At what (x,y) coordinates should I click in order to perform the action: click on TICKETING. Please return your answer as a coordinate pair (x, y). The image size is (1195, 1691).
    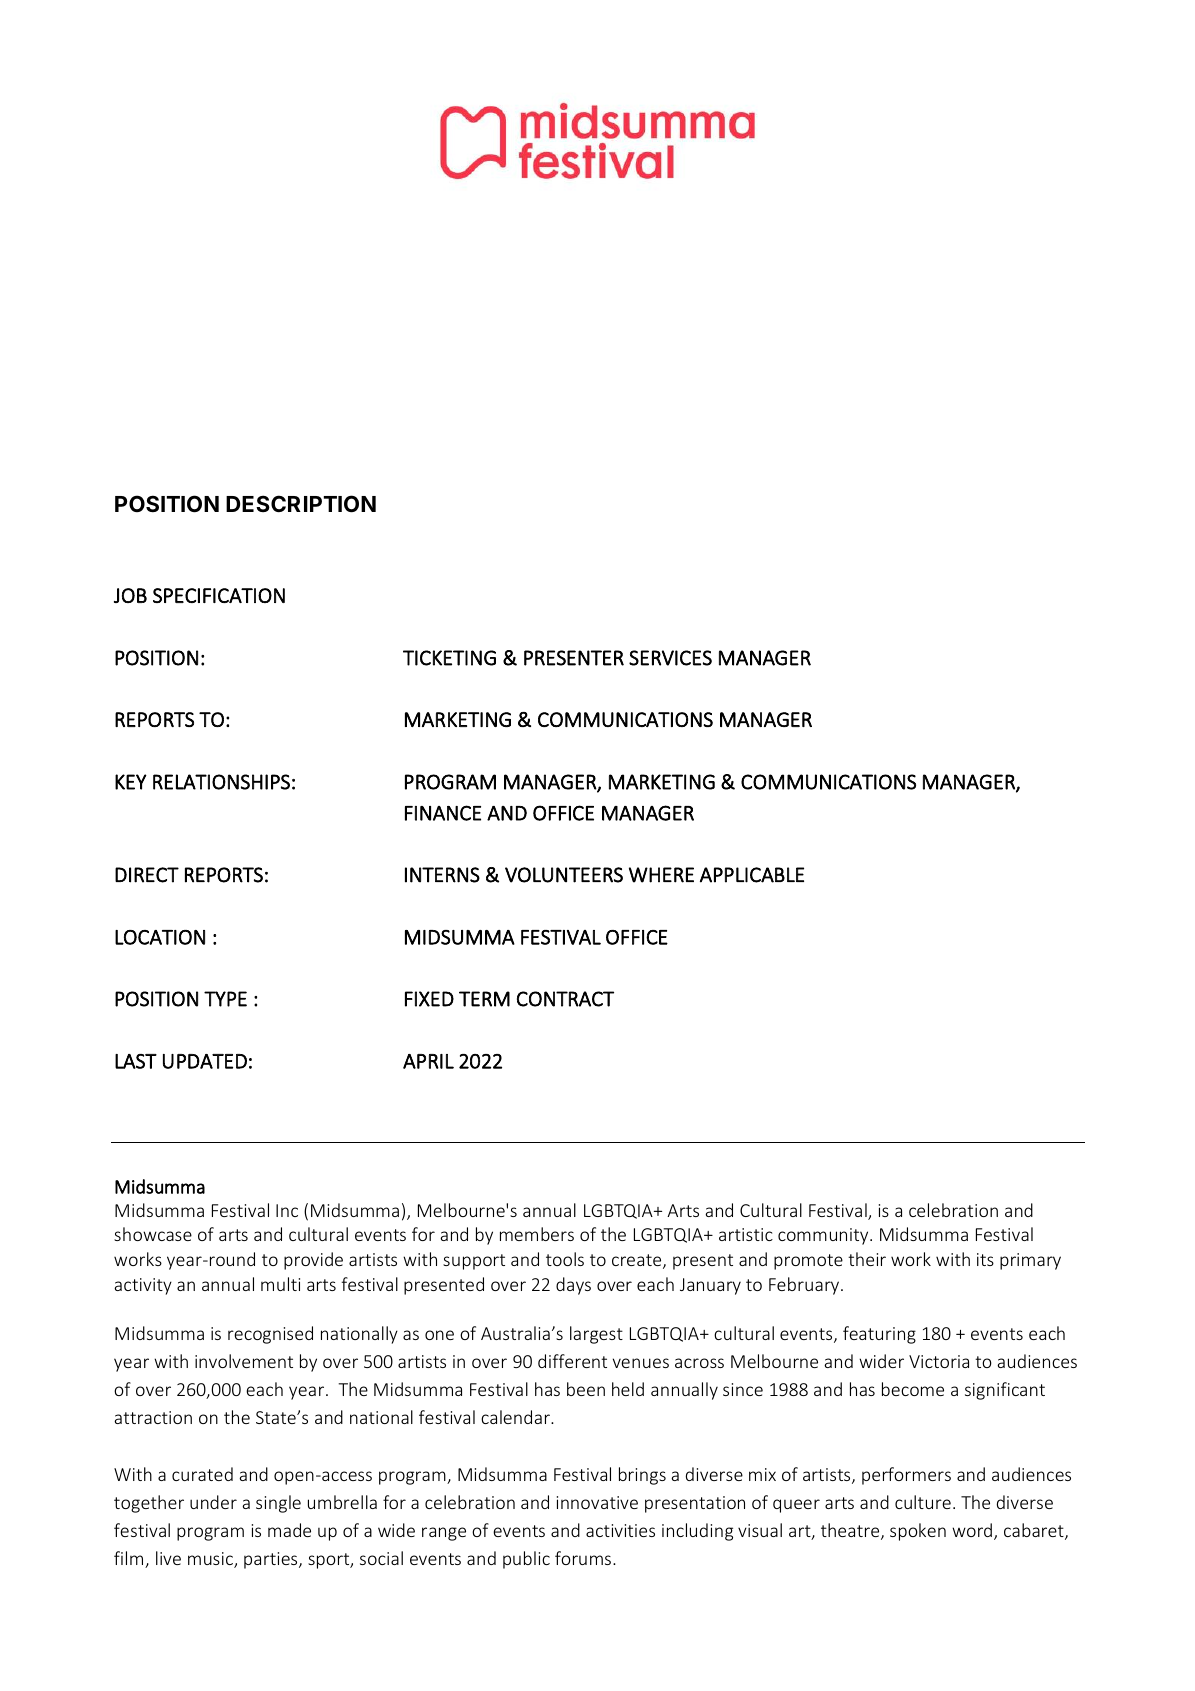
    Looking at the image, I should click on (449, 658).
